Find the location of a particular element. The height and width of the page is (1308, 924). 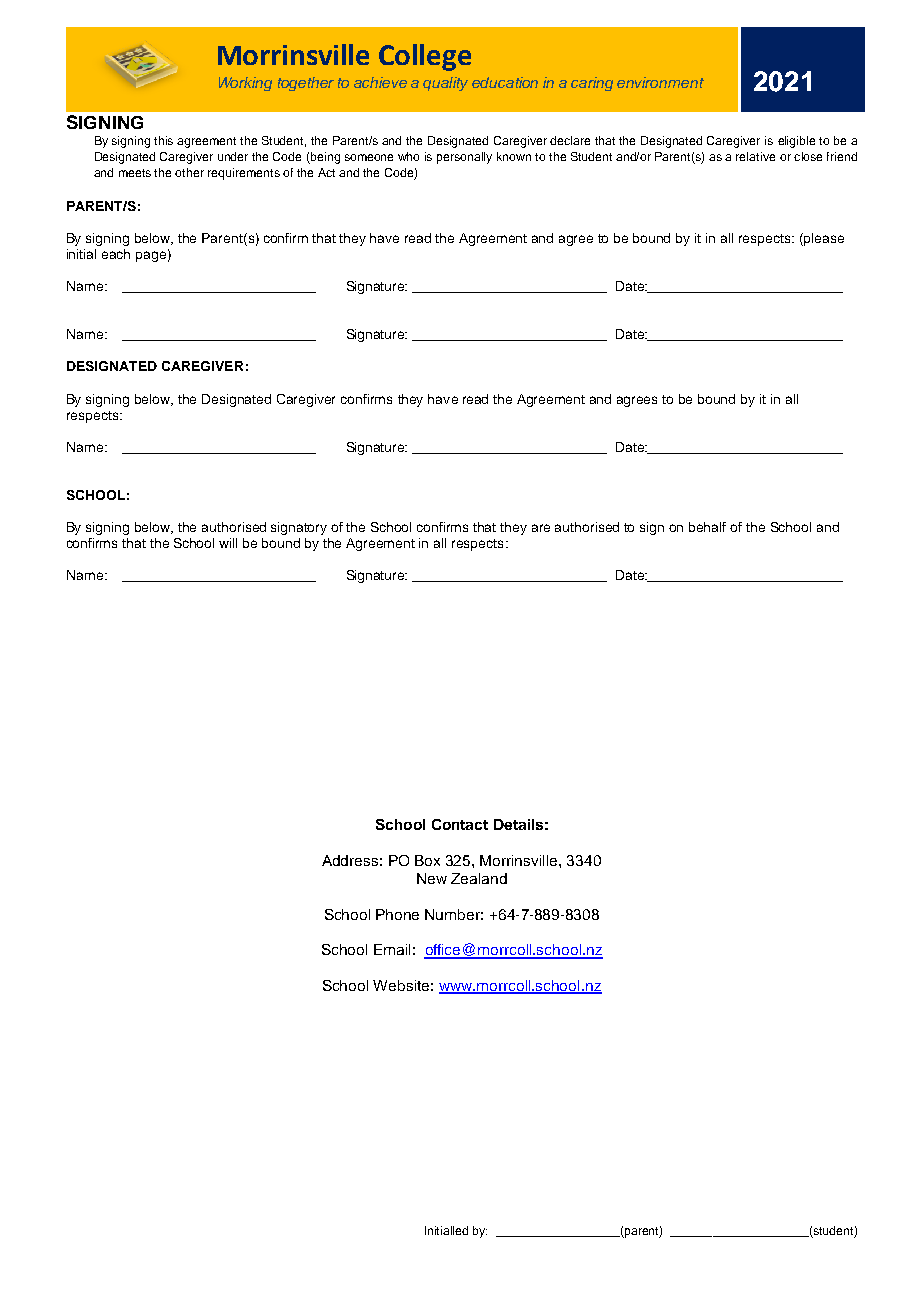

education is located at coordinates (505, 82).
